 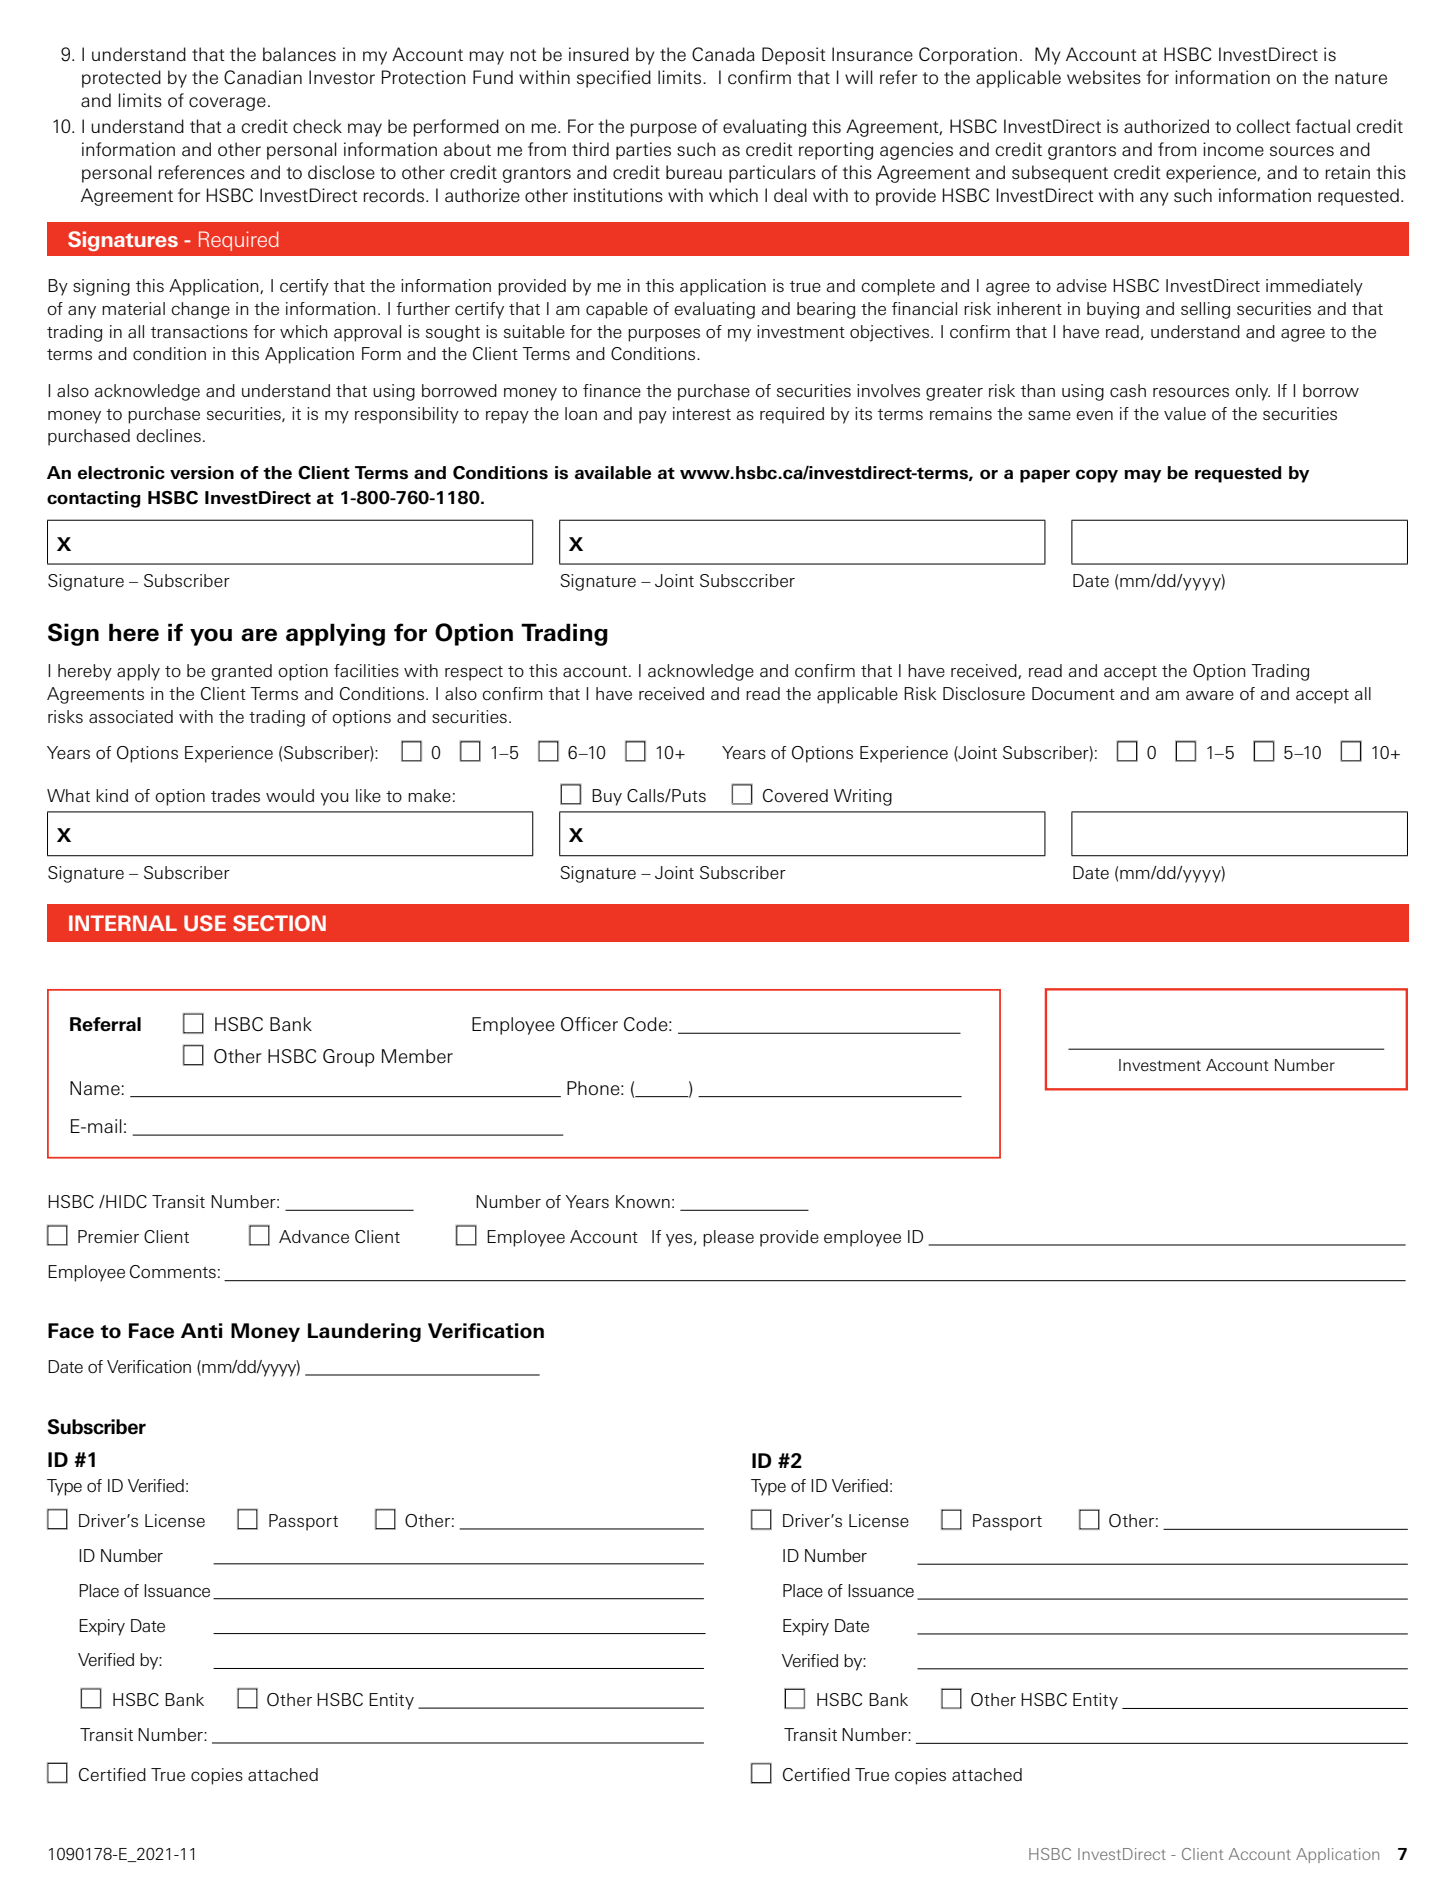 I want to click on Canada, so click(x=723, y=54).
